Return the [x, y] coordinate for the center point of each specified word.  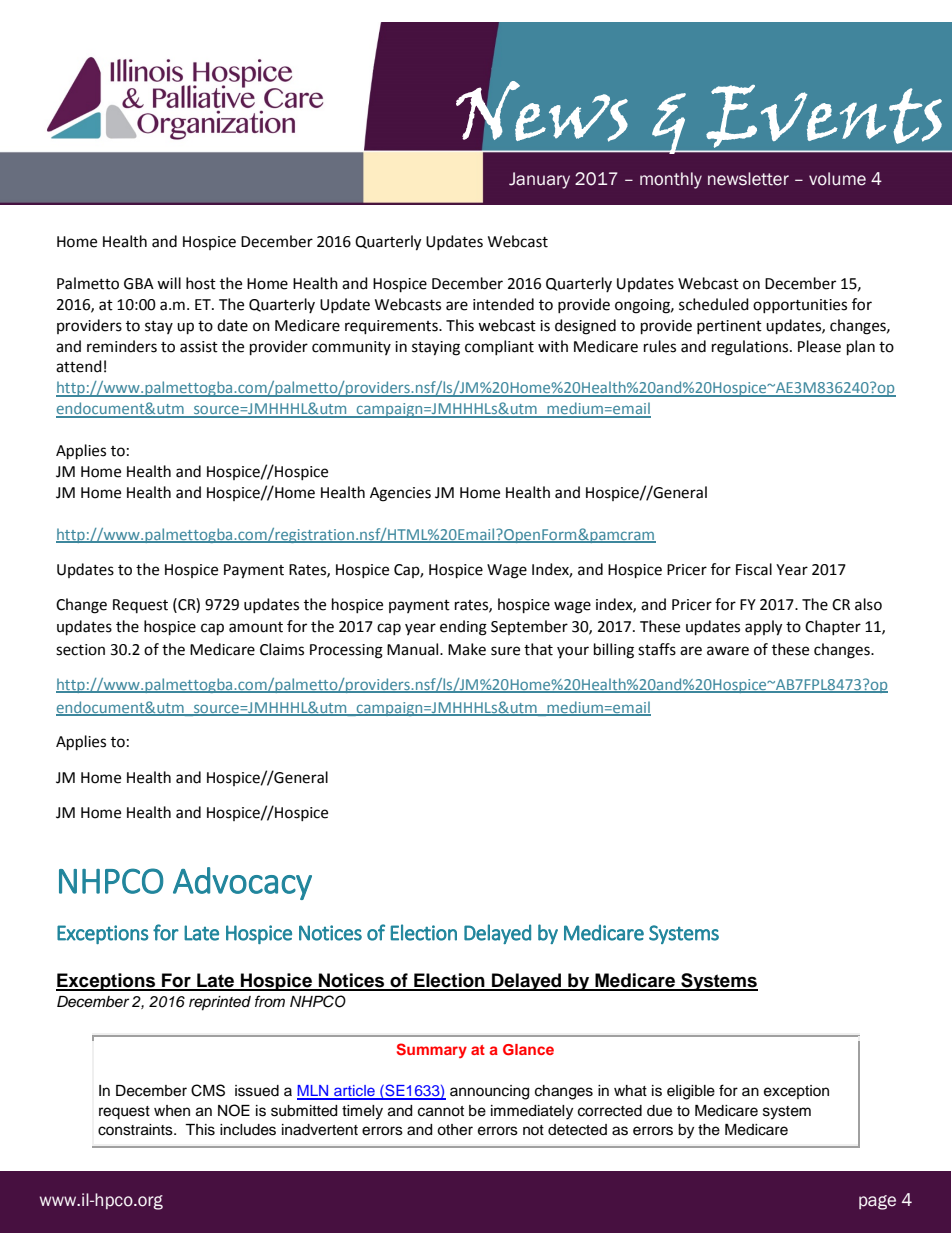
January [539, 180]
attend [79, 366]
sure [505, 651]
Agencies [400, 494]
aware [728, 651]
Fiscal [754, 569]
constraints [136, 1130]
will [169, 283]
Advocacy [242, 883]
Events [824, 116]
